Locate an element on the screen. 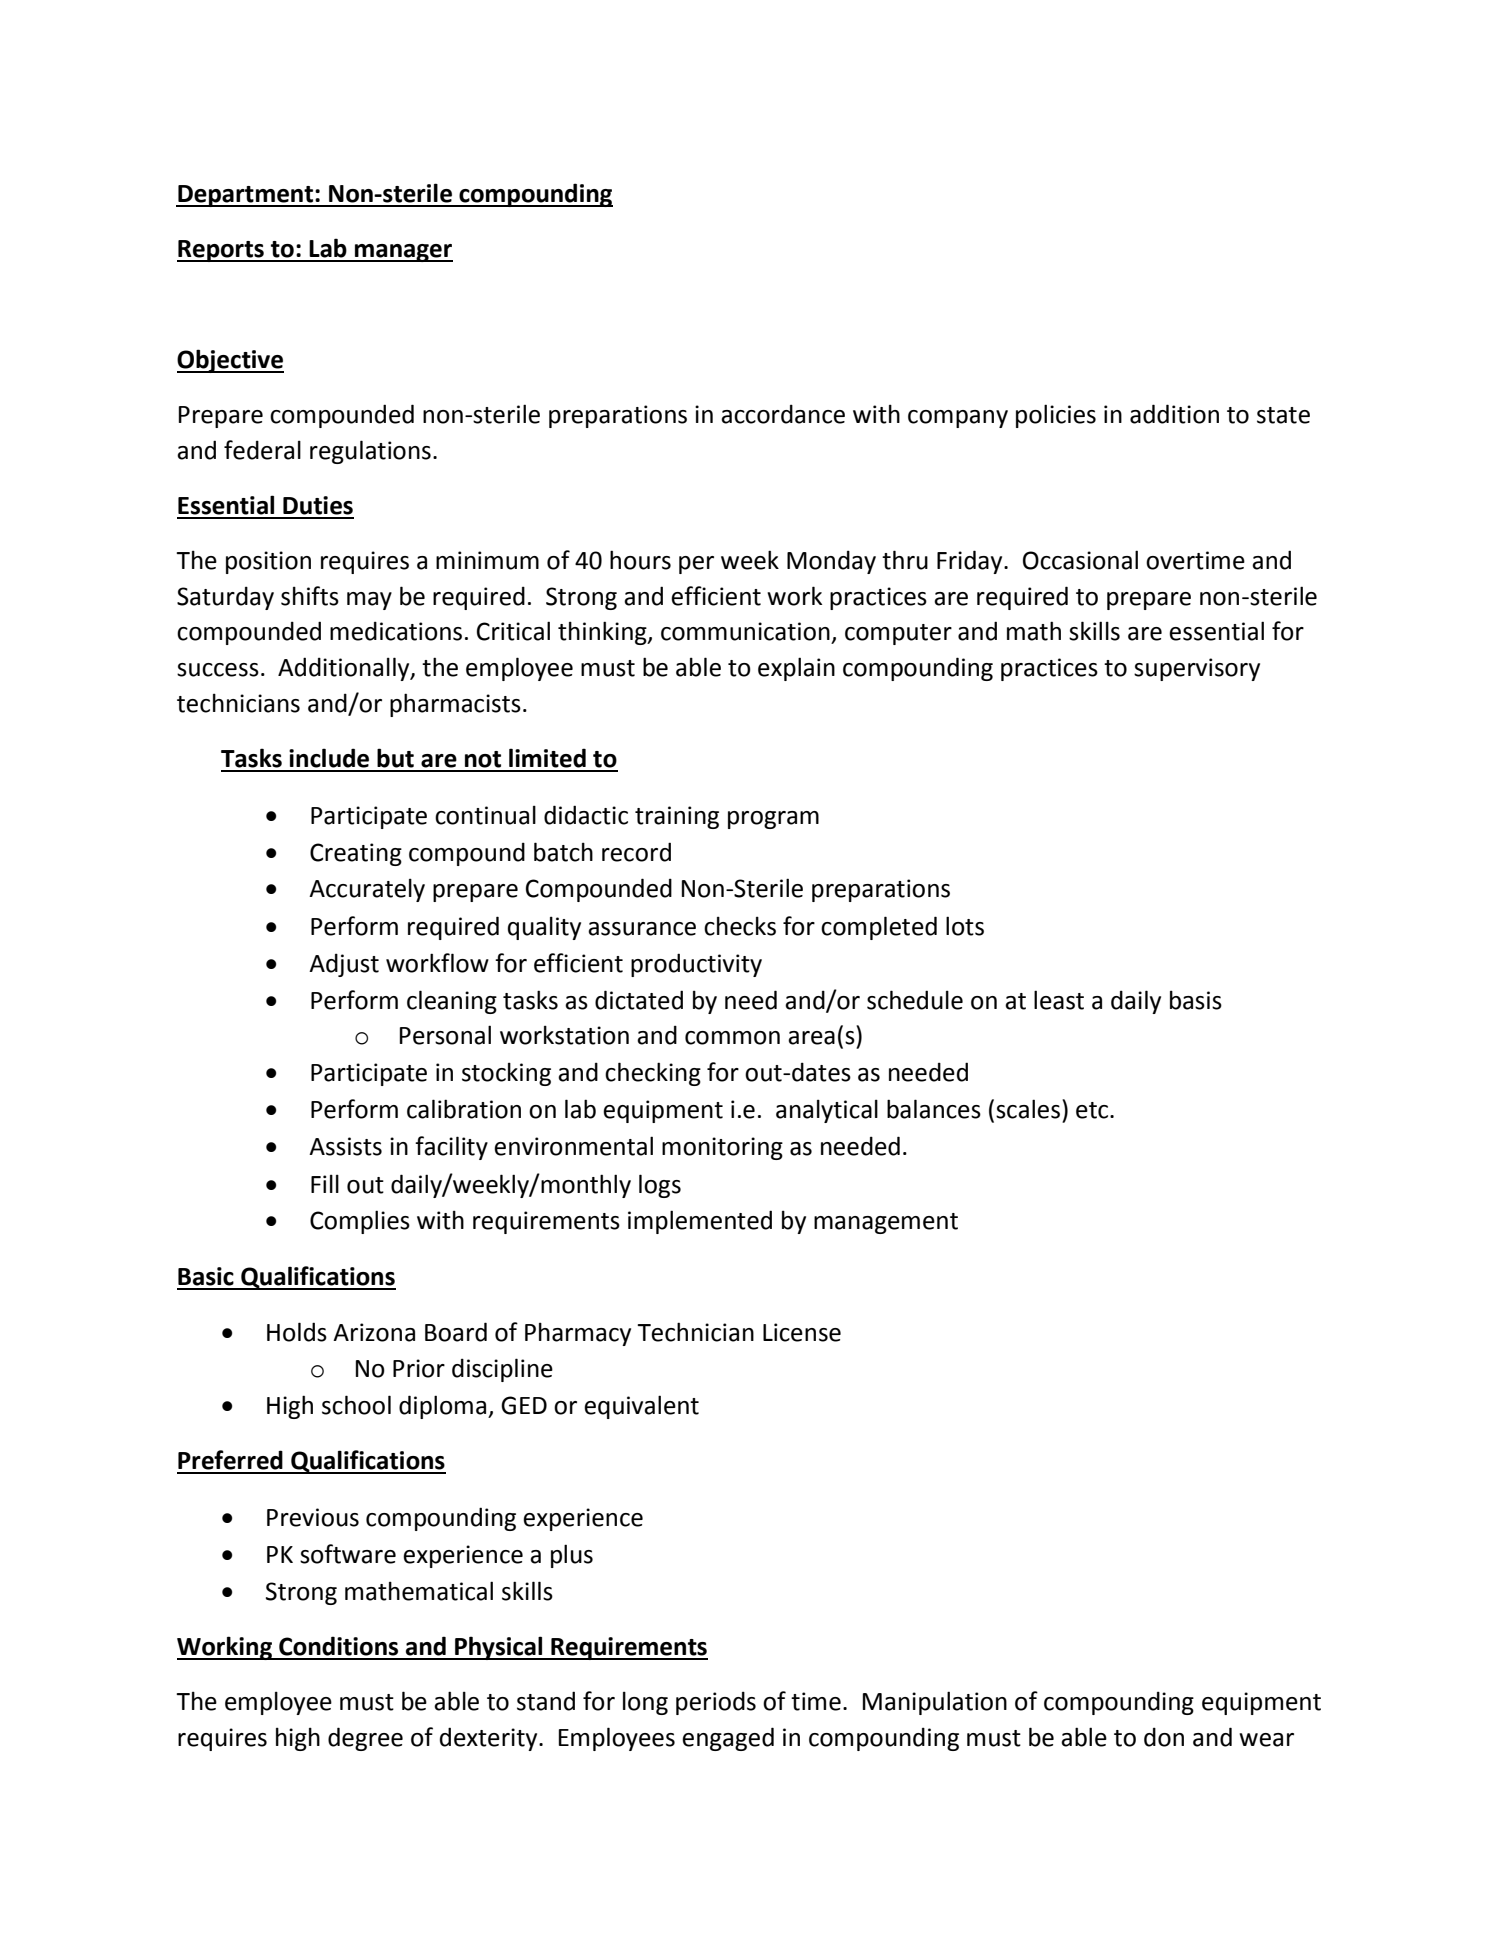 This screenshot has width=1503, height=1945. Creating is located at coordinates (356, 854).
